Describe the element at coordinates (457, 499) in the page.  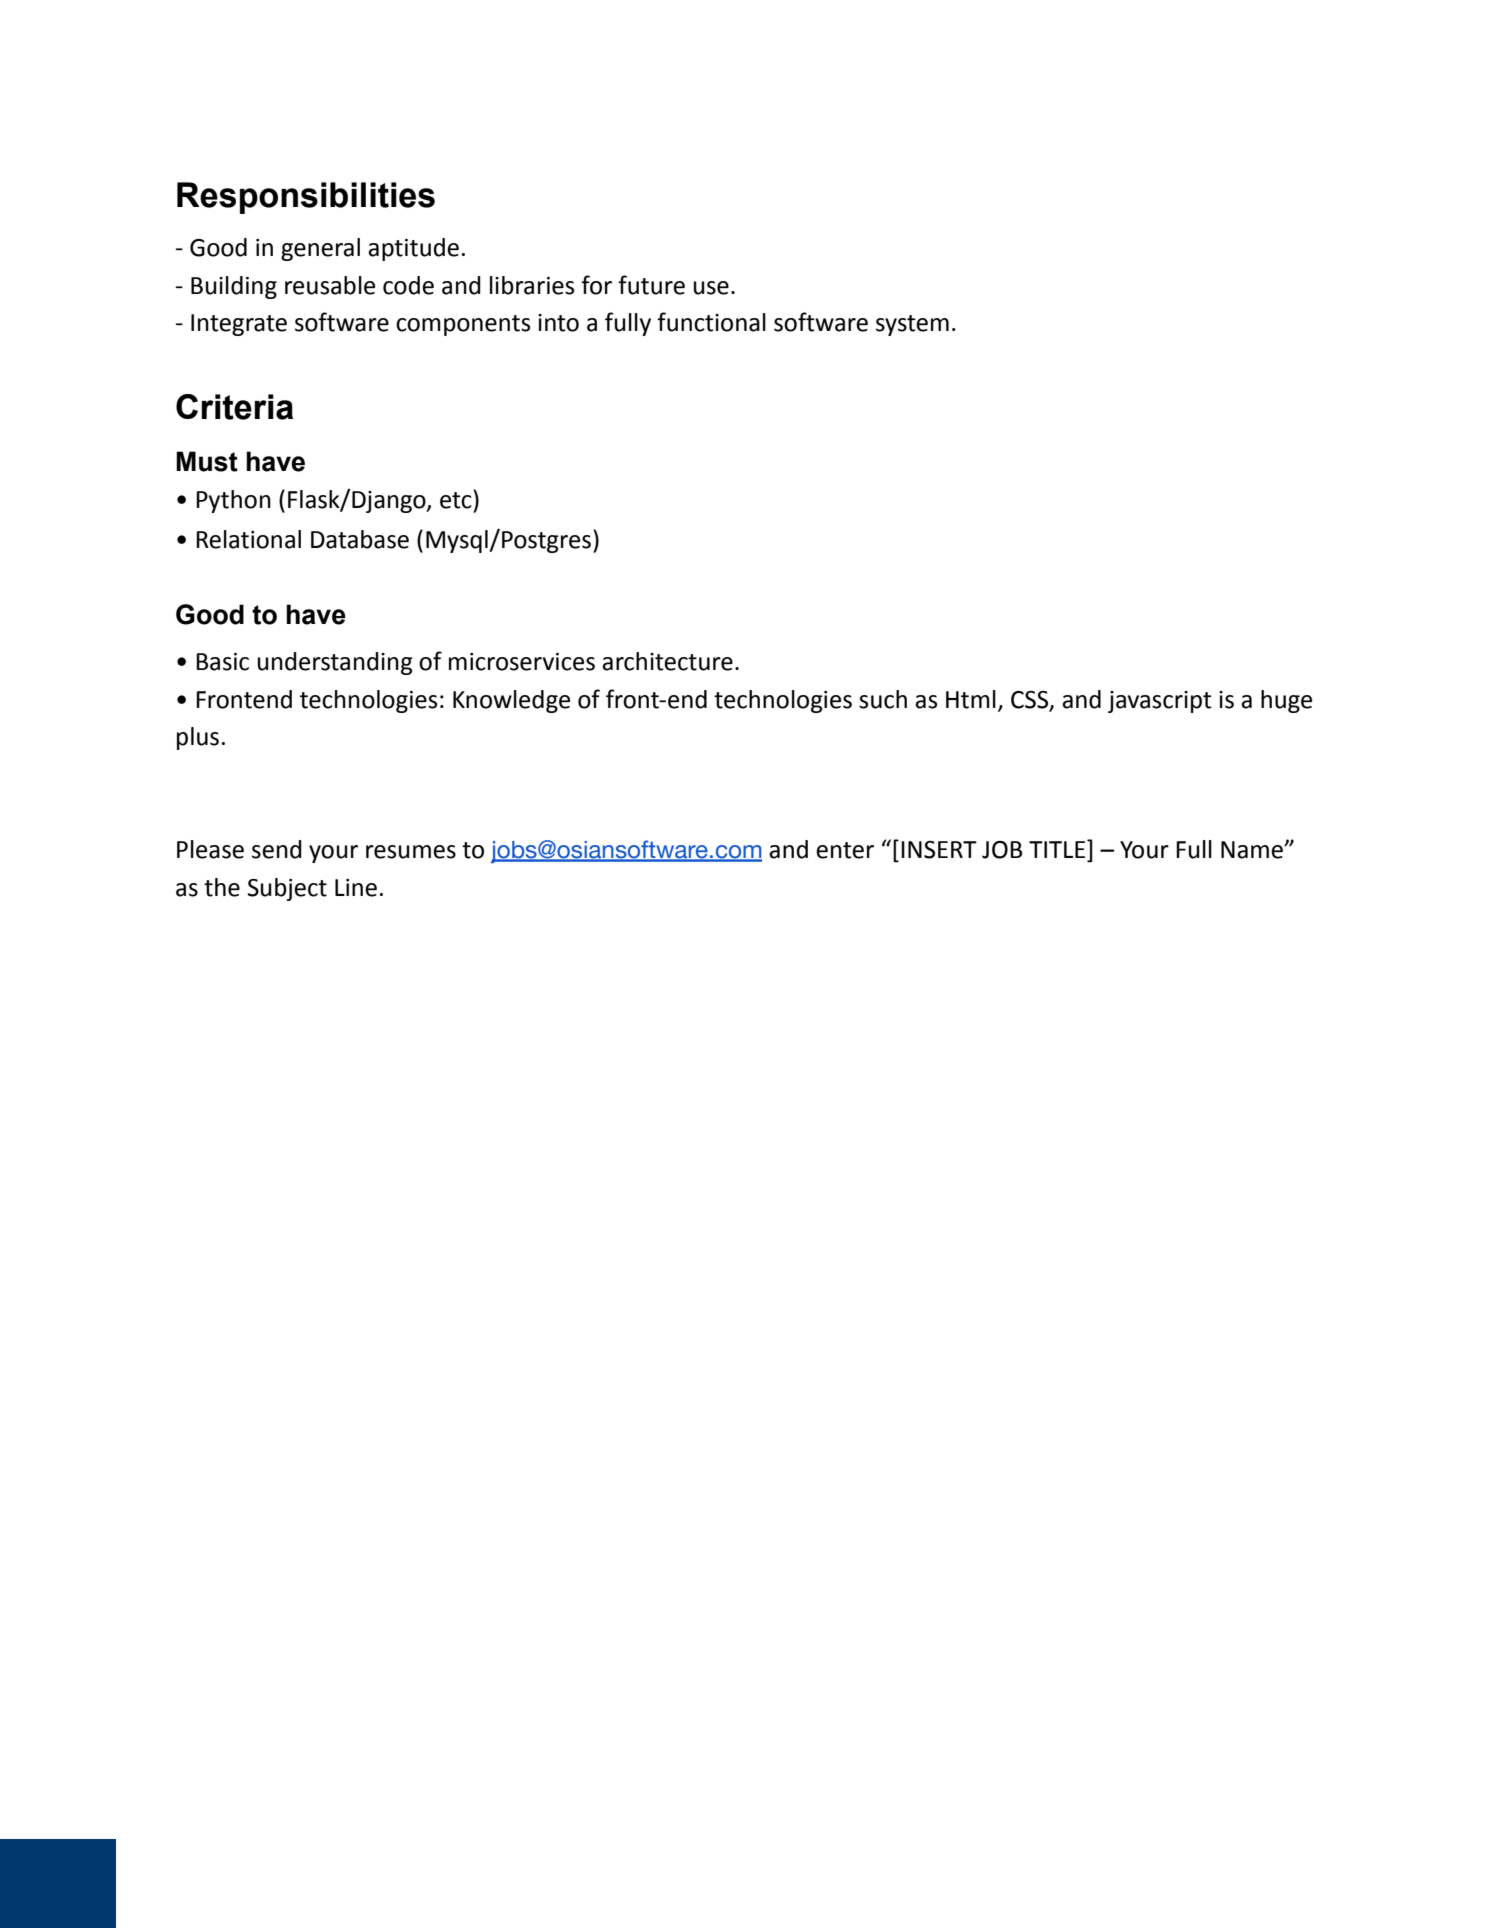
I see `etc` at that location.
